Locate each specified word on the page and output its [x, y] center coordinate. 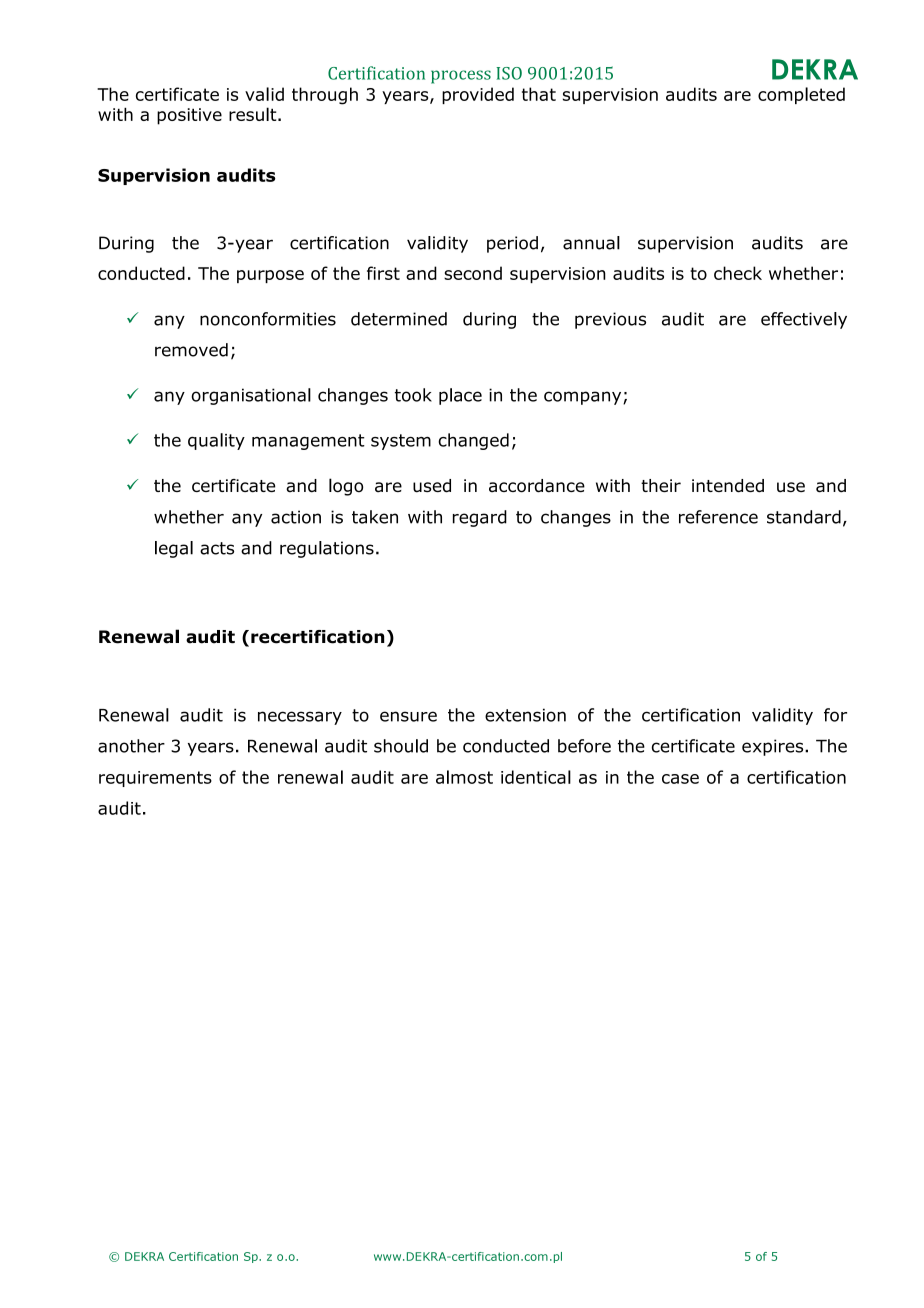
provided [478, 95]
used [432, 486]
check [738, 273]
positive [189, 116]
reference [718, 517]
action [296, 517]
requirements [155, 779]
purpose [270, 276]
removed [191, 350]
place [460, 396]
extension [525, 715]
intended [728, 486]
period [512, 244]
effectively [804, 320]
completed [801, 95]
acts [217, 548]
